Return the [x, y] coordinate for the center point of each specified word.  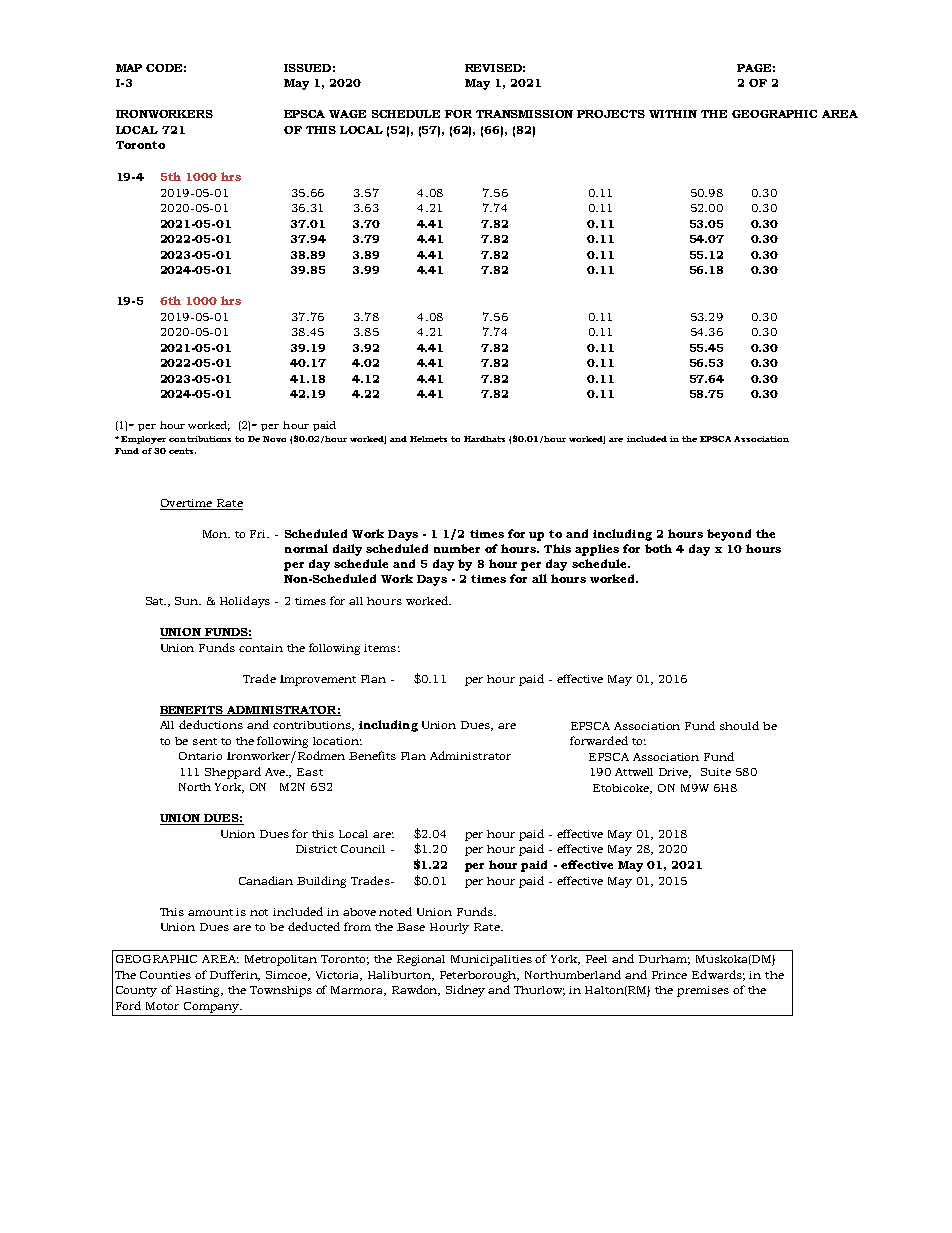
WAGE [347, 114]
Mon [216, 534]
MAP [129, 68]
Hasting [199, 991]
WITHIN [673, 114]
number [457, 548]
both [658, 548]
